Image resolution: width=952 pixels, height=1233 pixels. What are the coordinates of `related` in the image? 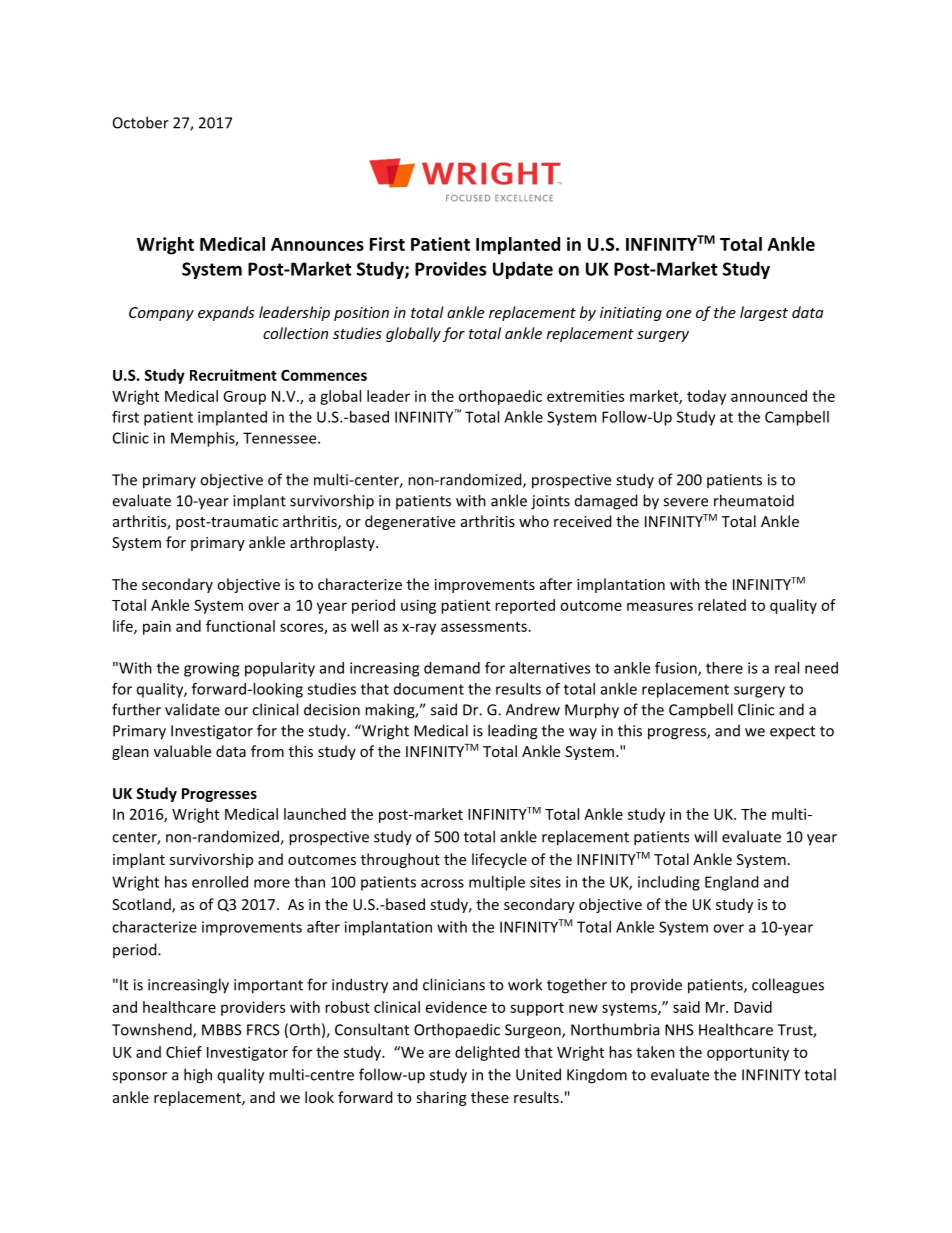 It's located at (722, 605).
